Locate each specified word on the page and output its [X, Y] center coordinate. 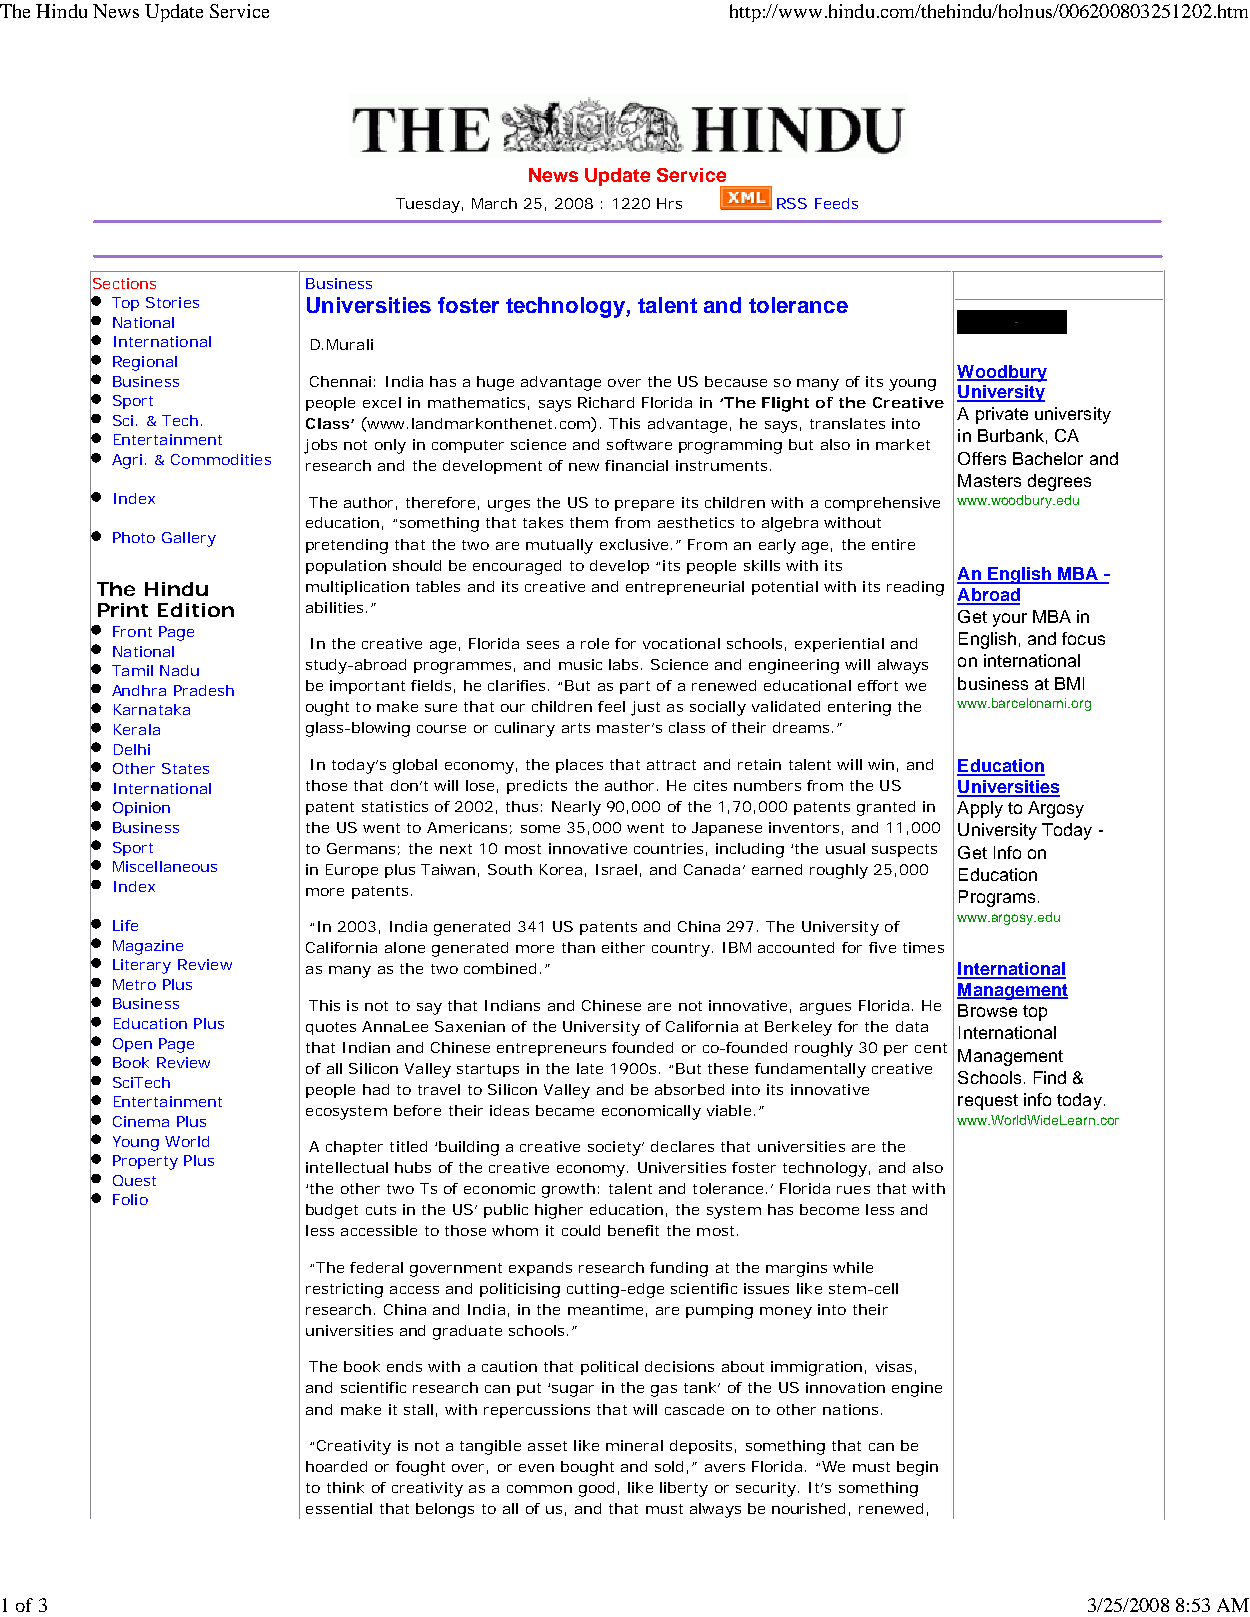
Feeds [836, 203]
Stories [172, 302]
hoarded [336, 1466]
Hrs [669, 203]
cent [931, 1048]
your [1010, 620]
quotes [331, 1028]
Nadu [179, 670]
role [595, 643]
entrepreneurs [551, 1049]
